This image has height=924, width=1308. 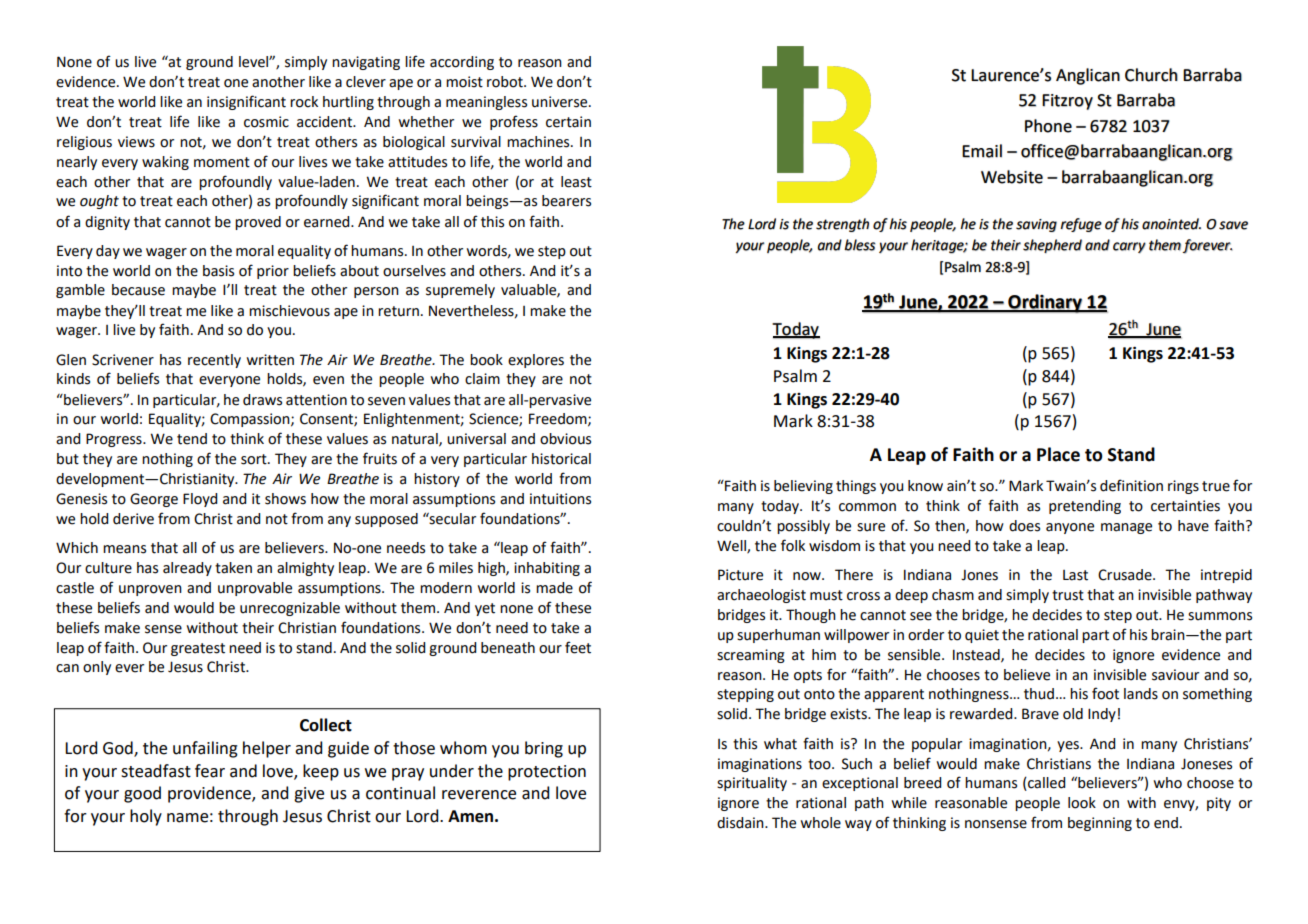 I want to click on universe, so click(x=561, y=102).
